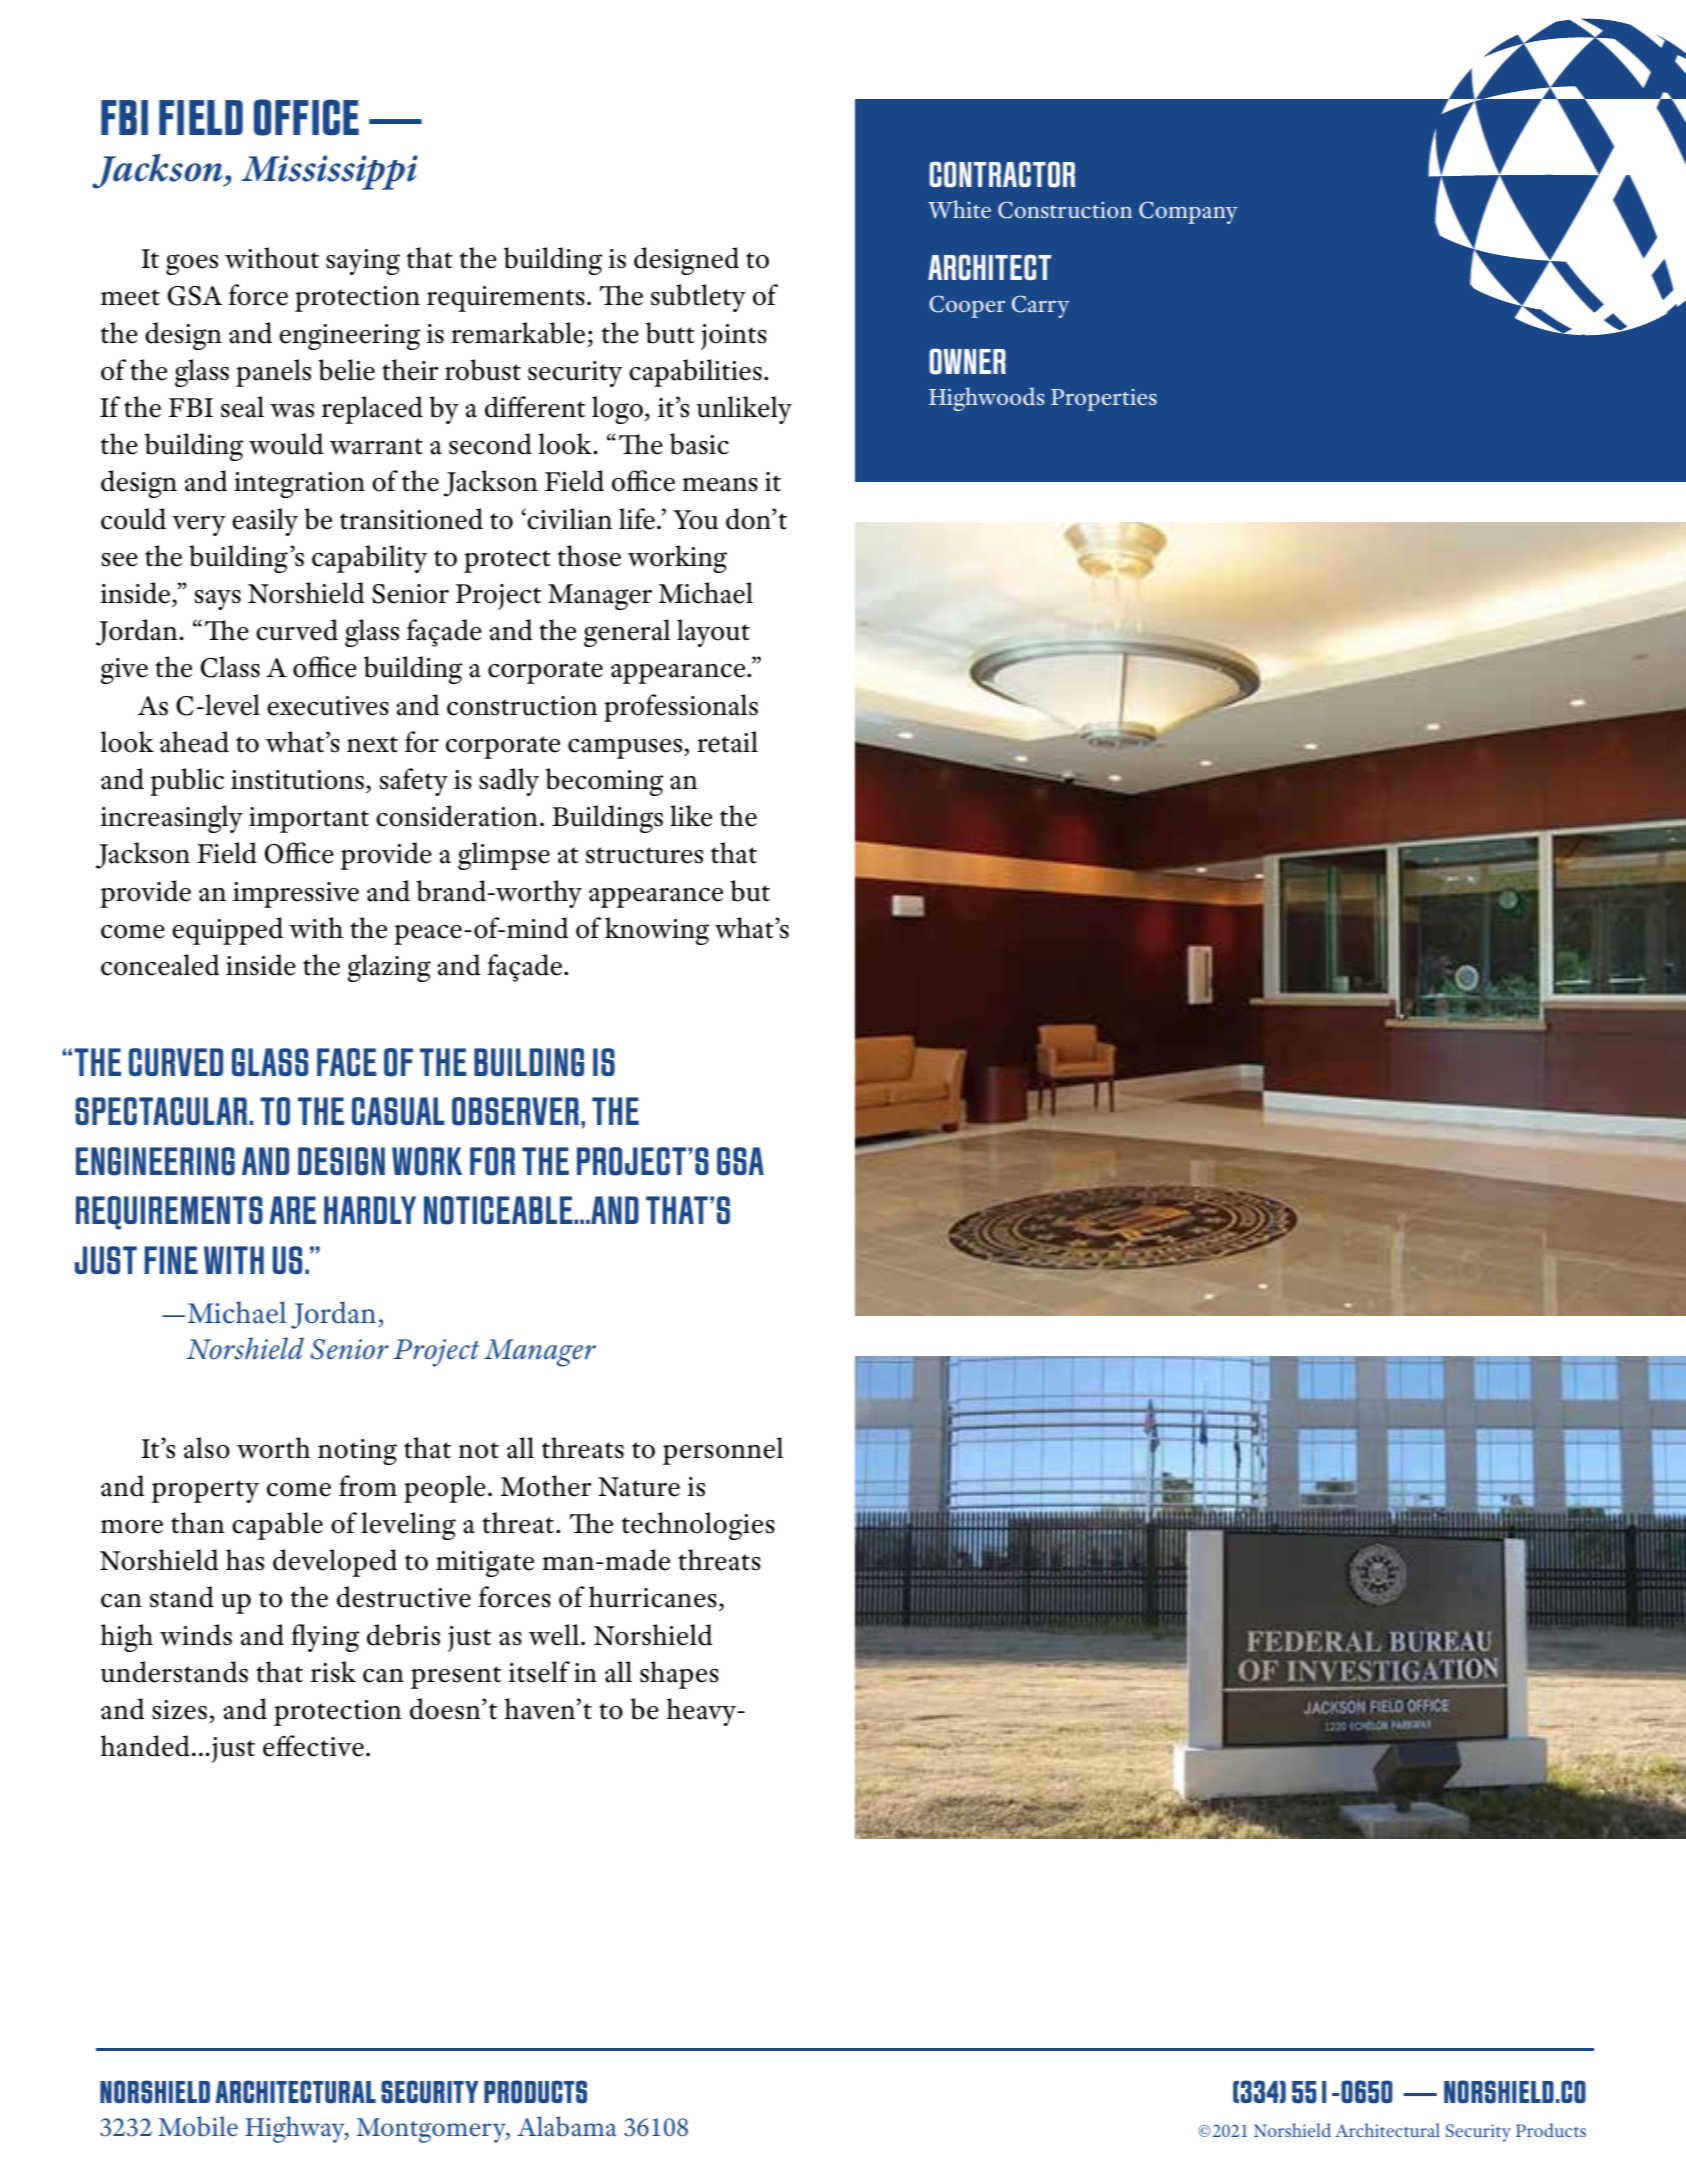  Describe the element at coordinates (207, 1448) in the screenshot. I see `also` at that location.
